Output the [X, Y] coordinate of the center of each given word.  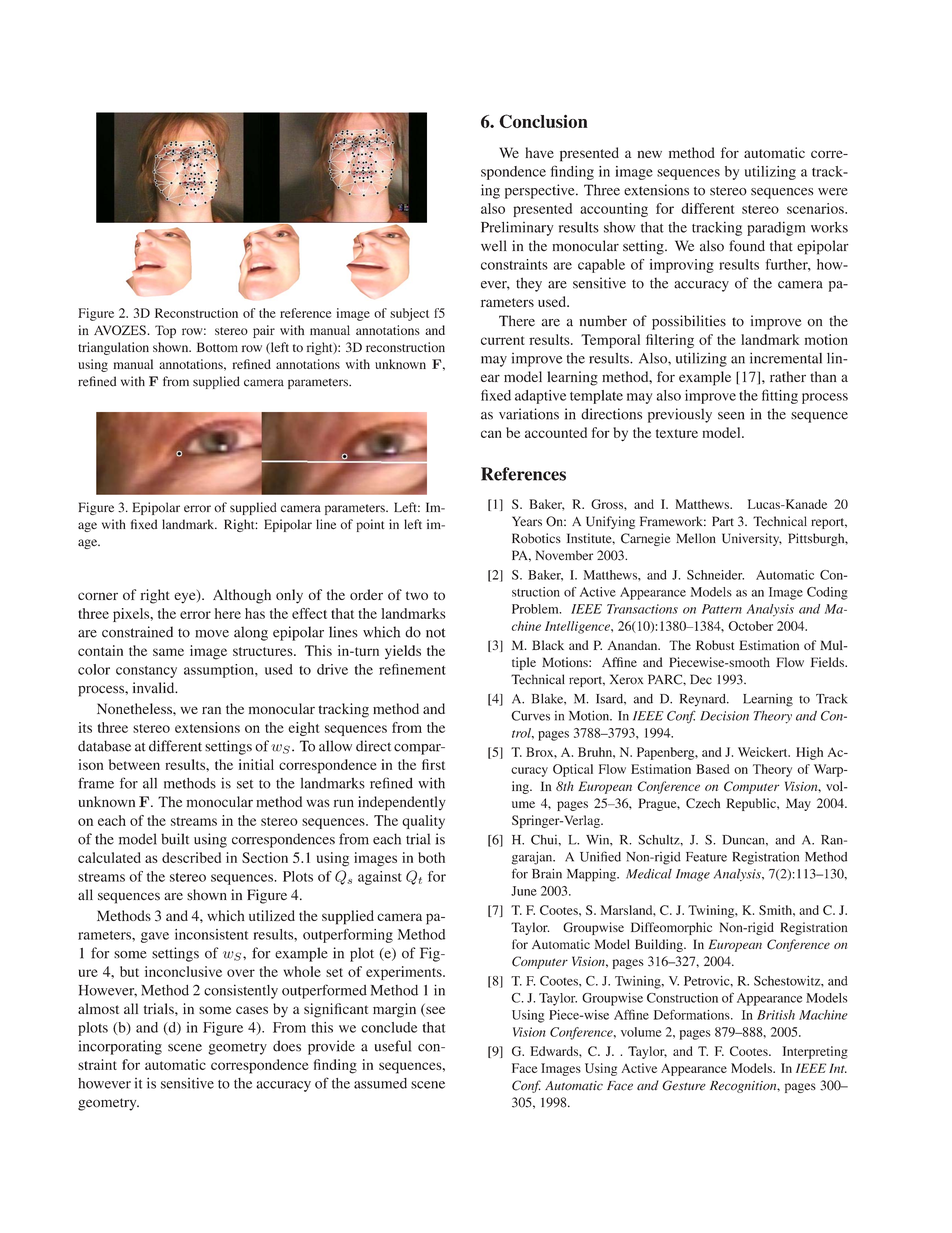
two [417, 595]
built [175, 839]
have [539, 152]
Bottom [217, 347]
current [503, 340]
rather [788, 376]
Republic [752, 804]
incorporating [120, 1047]
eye [186, 597]
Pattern [722, 609]
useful [393, 1046]
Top [165, 331]
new [649, 154]
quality [423, 822]
